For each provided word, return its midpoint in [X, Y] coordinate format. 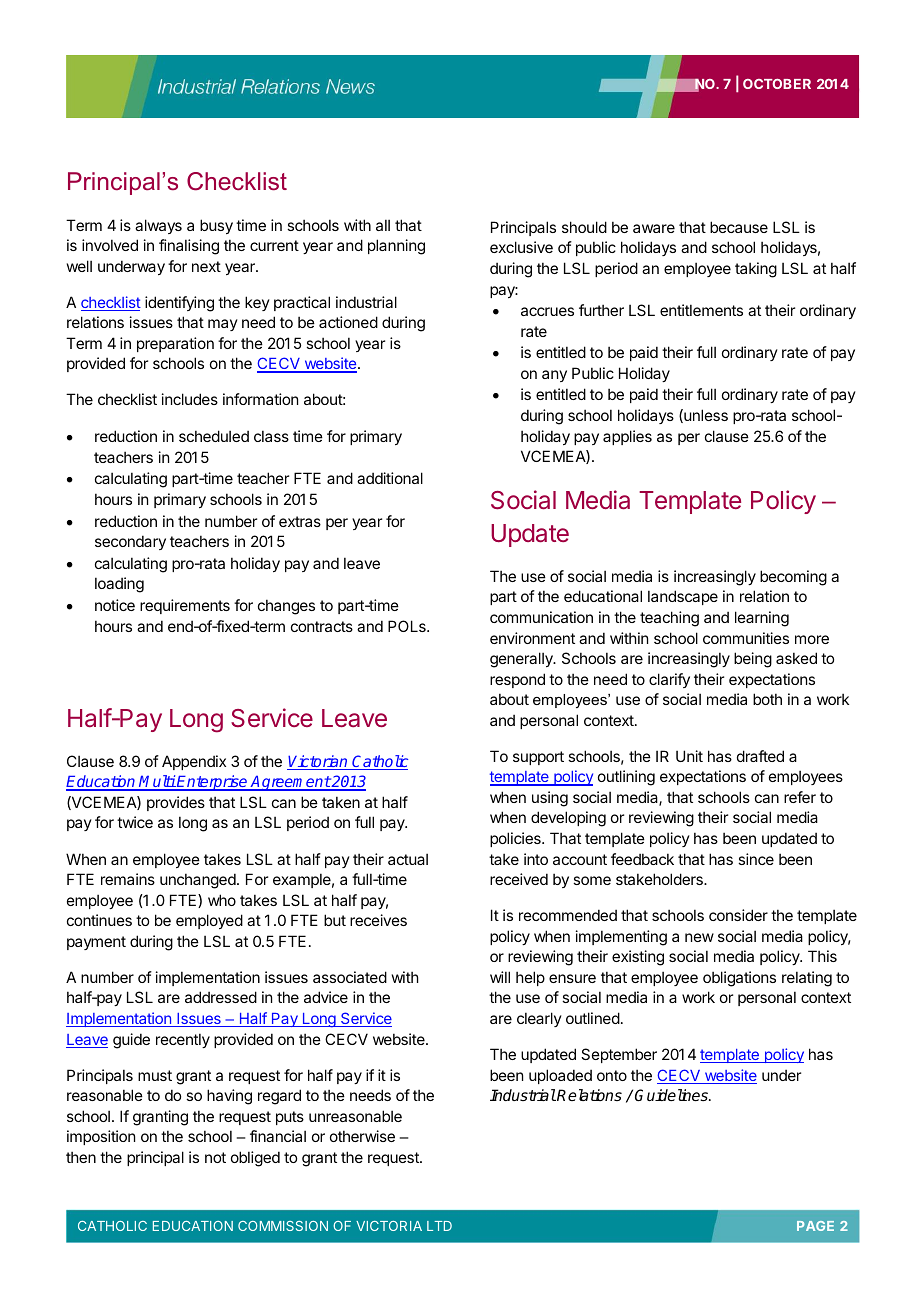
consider [738, 915]
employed [209, 921]
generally [522, 660]
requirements [185, 606]
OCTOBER [777, 84]
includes [190, 399]
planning [396, 247]
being [753, 660]
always [158, 226]
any [554, 376]
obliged [255, 1159]
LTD [439, 1226]
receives [378, 920]
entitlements [701, 310]
